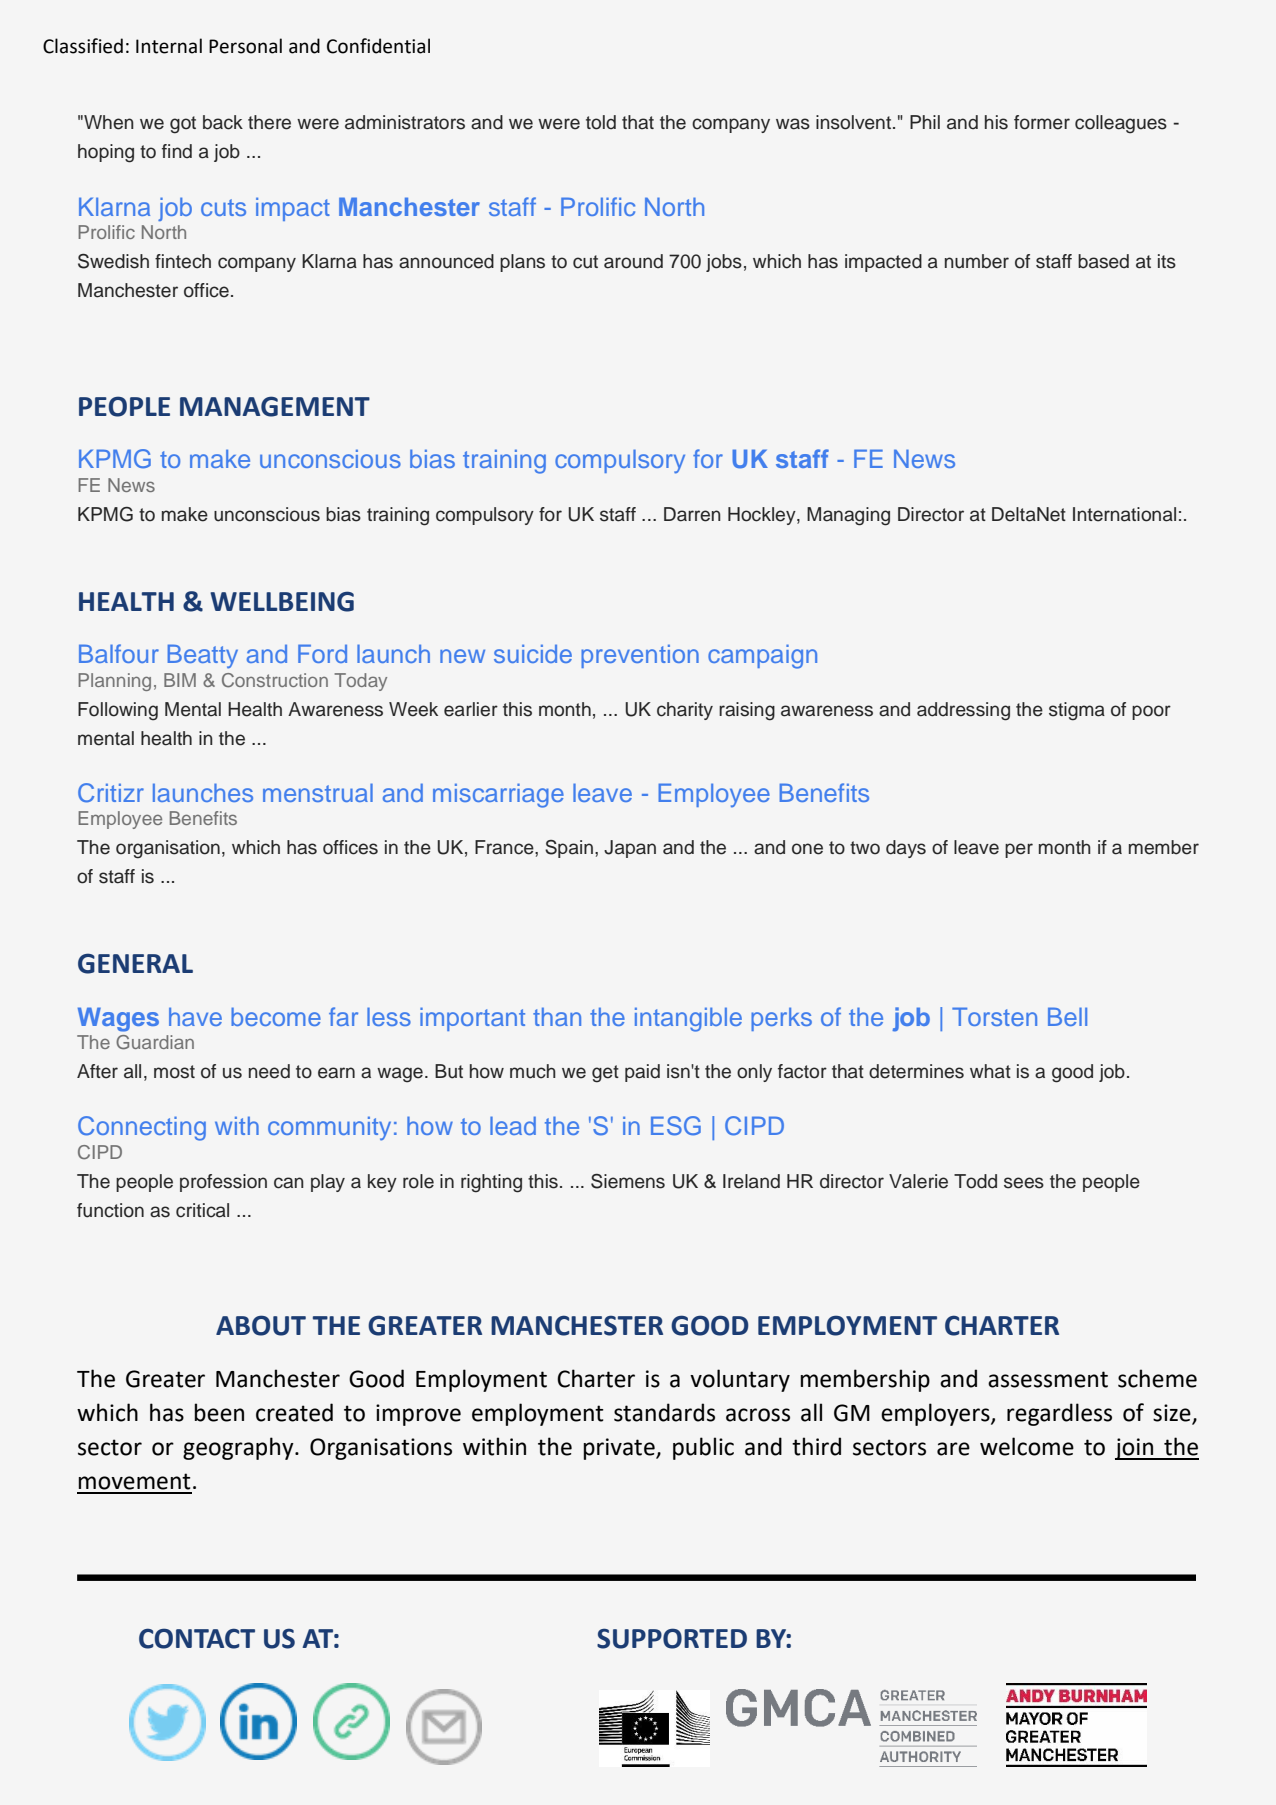  I want to click on most, so click(174, 1072).
